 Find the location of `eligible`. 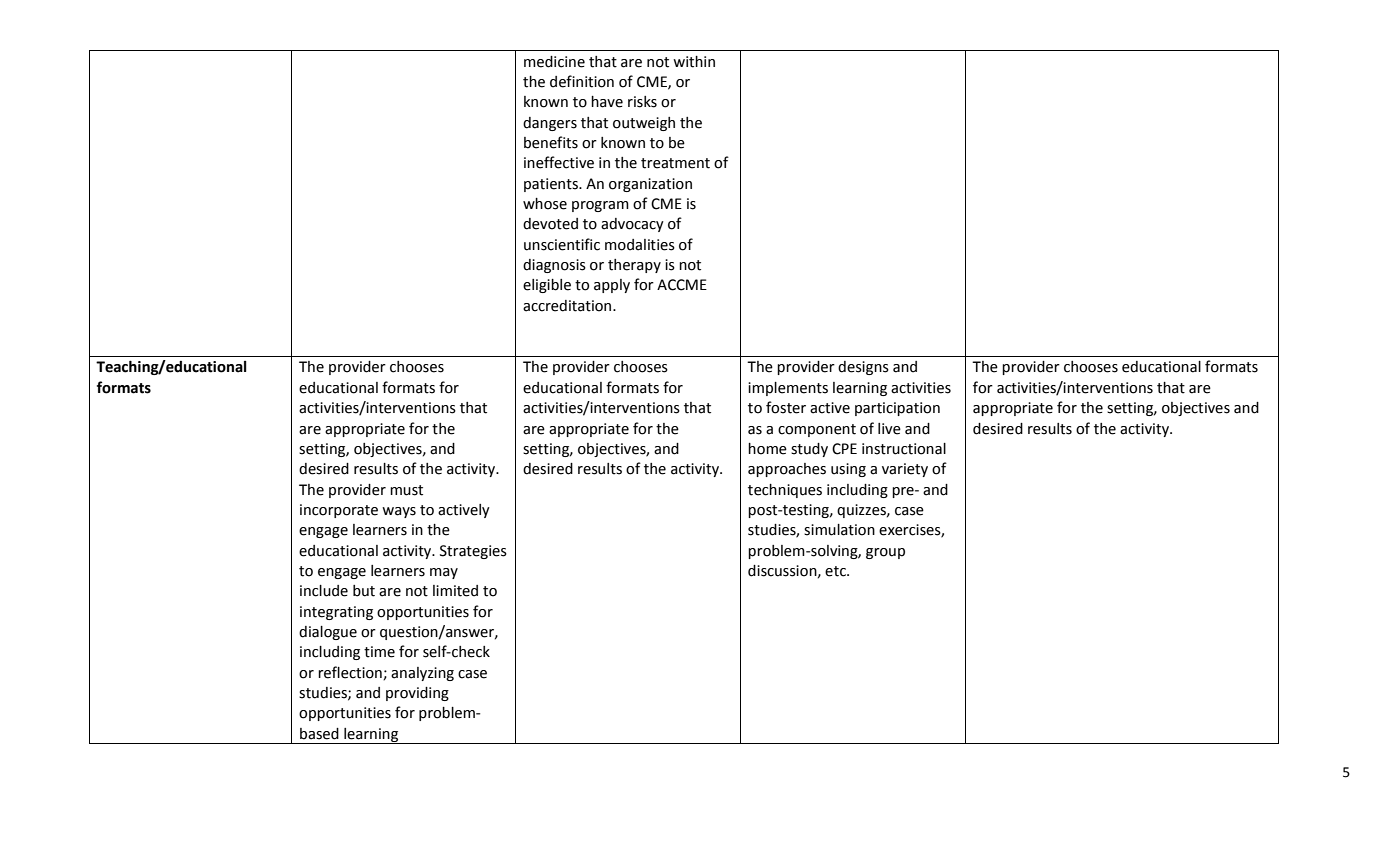

eligible is located at coordinates (547, 286).
